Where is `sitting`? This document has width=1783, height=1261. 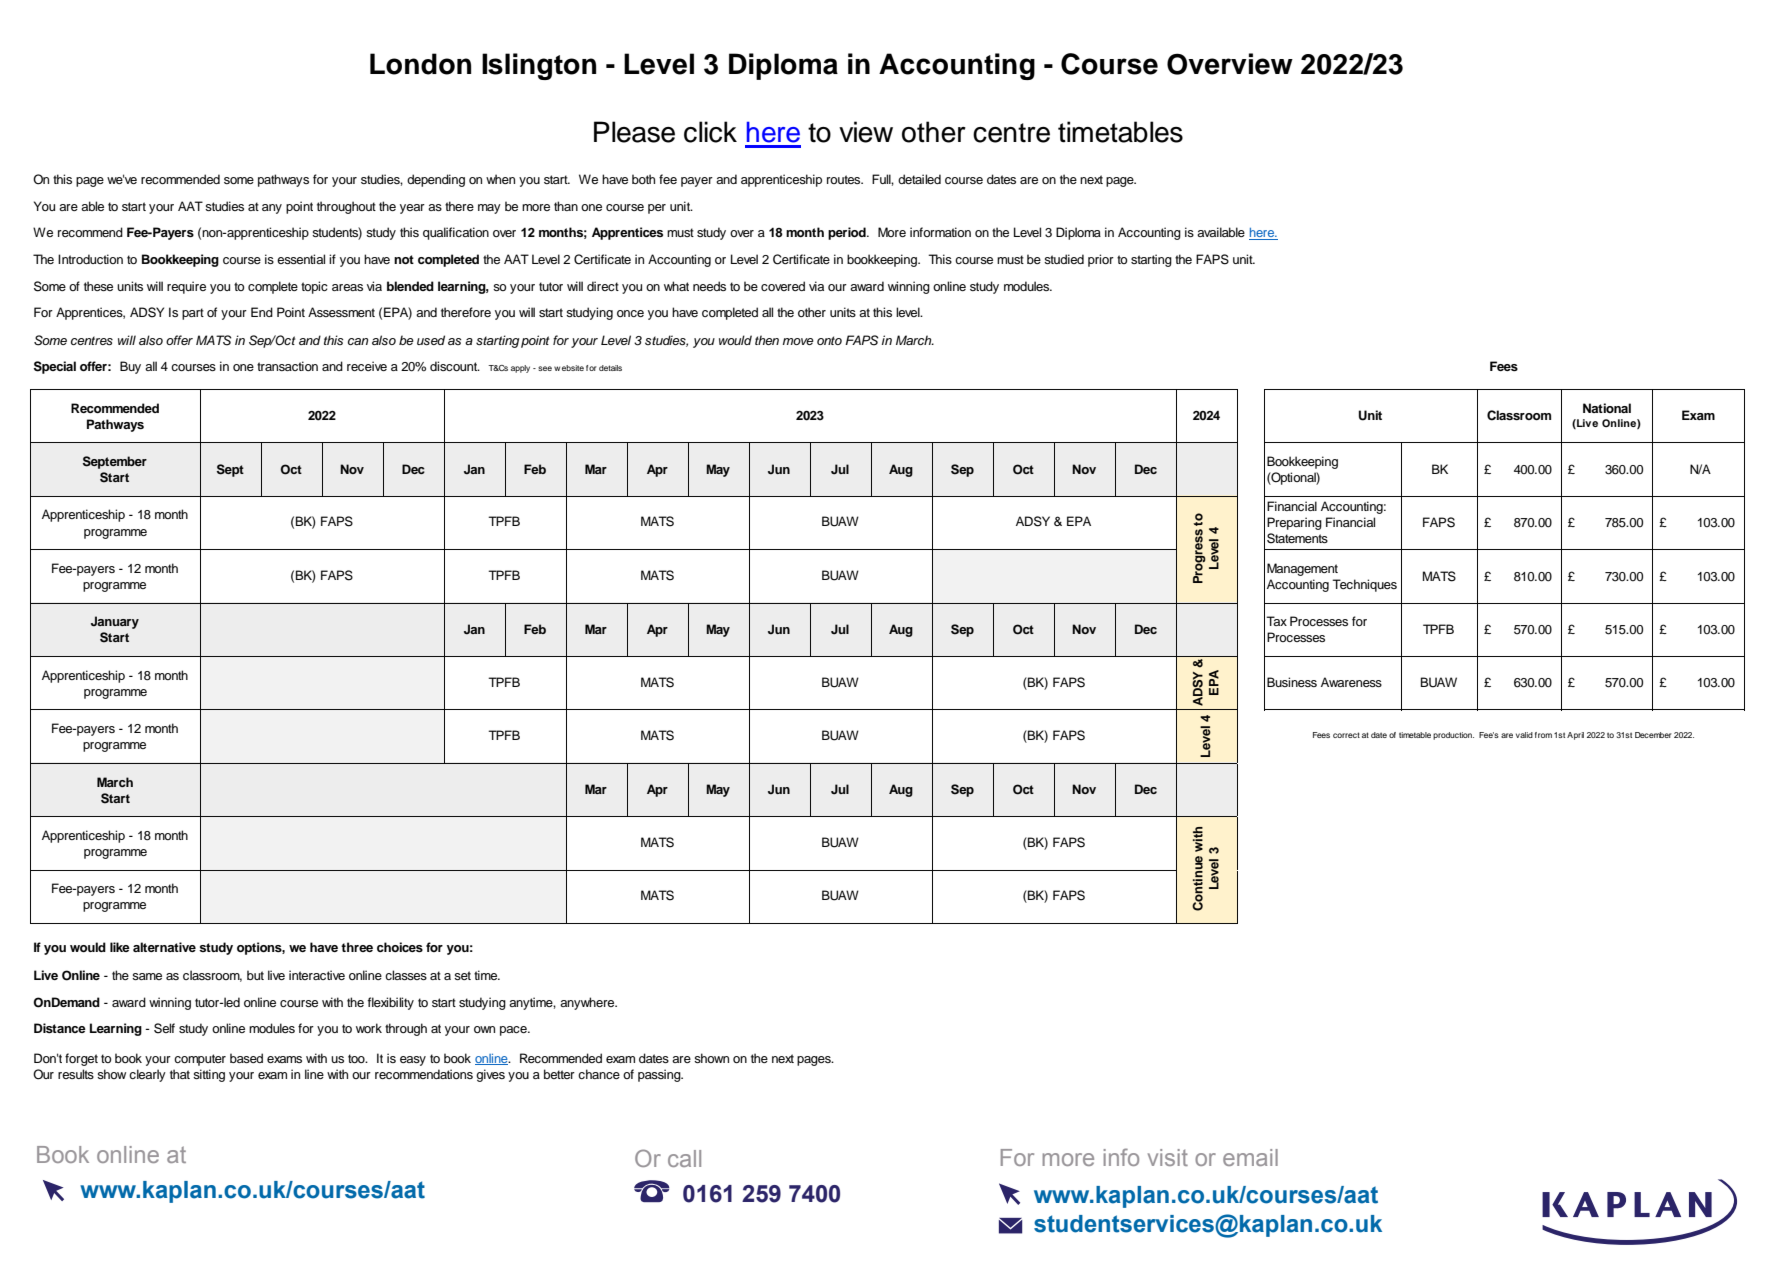
sitting is located at coordinates (209, 1075).
